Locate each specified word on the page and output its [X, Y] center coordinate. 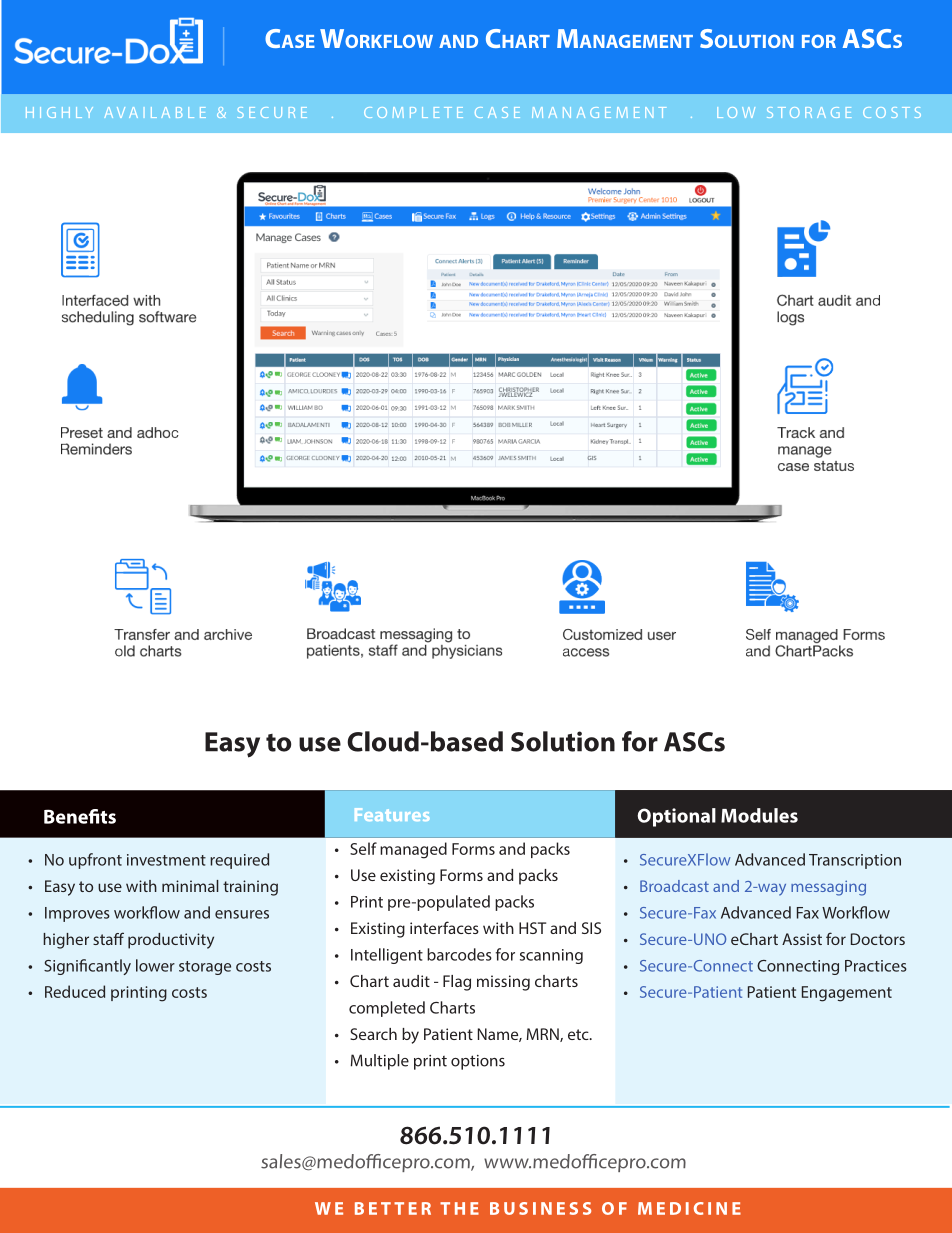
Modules [759, 815]
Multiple [380, 1062]
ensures [242, 914]
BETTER [393, 1208]
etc [579, 1034]
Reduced [75, 991]
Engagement [847, 994]
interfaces [444, 927]
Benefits [80, 816]
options [478, 1062]
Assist [802, 939]
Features [392, 814]
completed [387, 1009]
